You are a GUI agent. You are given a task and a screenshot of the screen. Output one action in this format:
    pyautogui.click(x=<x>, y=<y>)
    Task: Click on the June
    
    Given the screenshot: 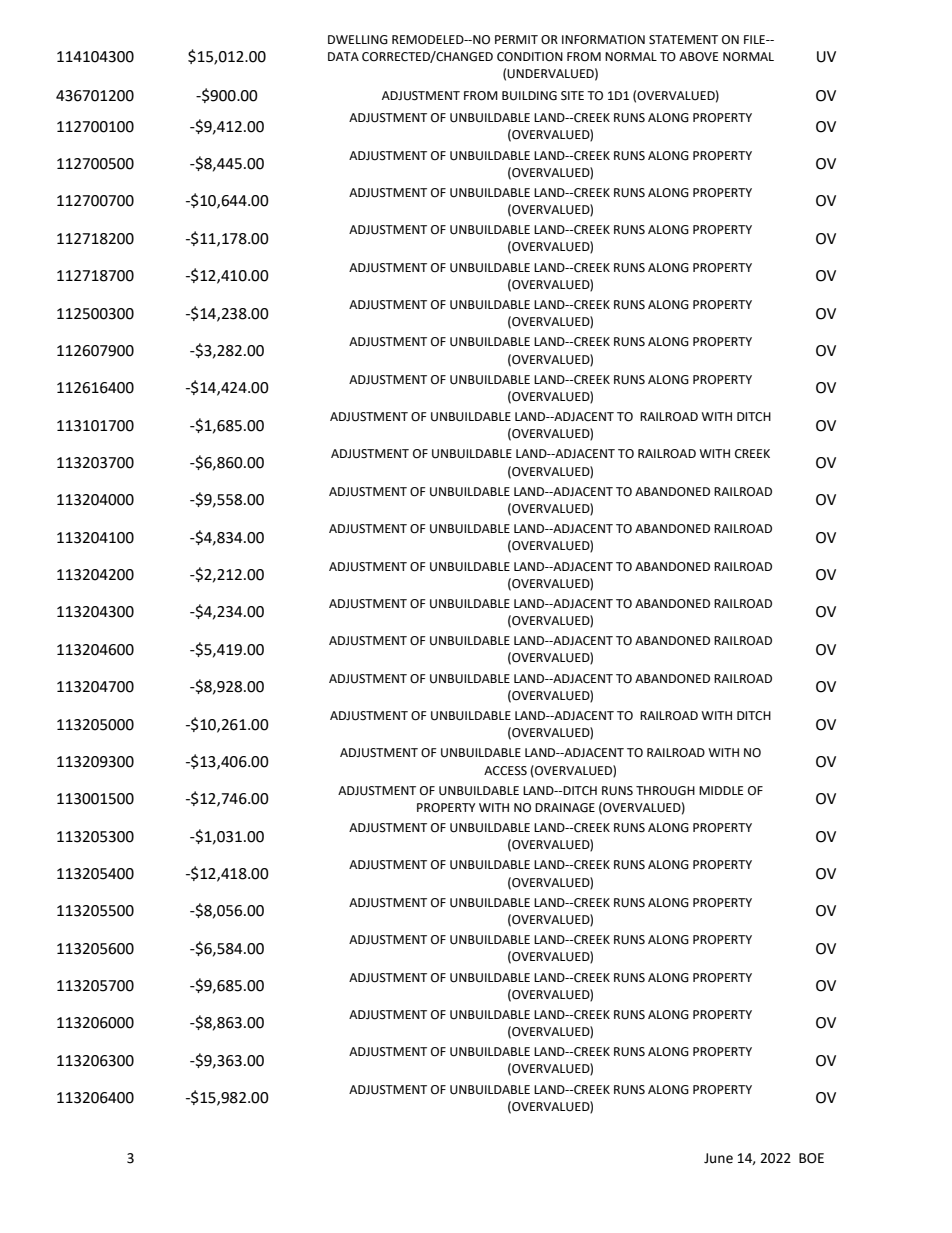 What is the action you would take?
    pyautogui.click(x=718, y=1158)
